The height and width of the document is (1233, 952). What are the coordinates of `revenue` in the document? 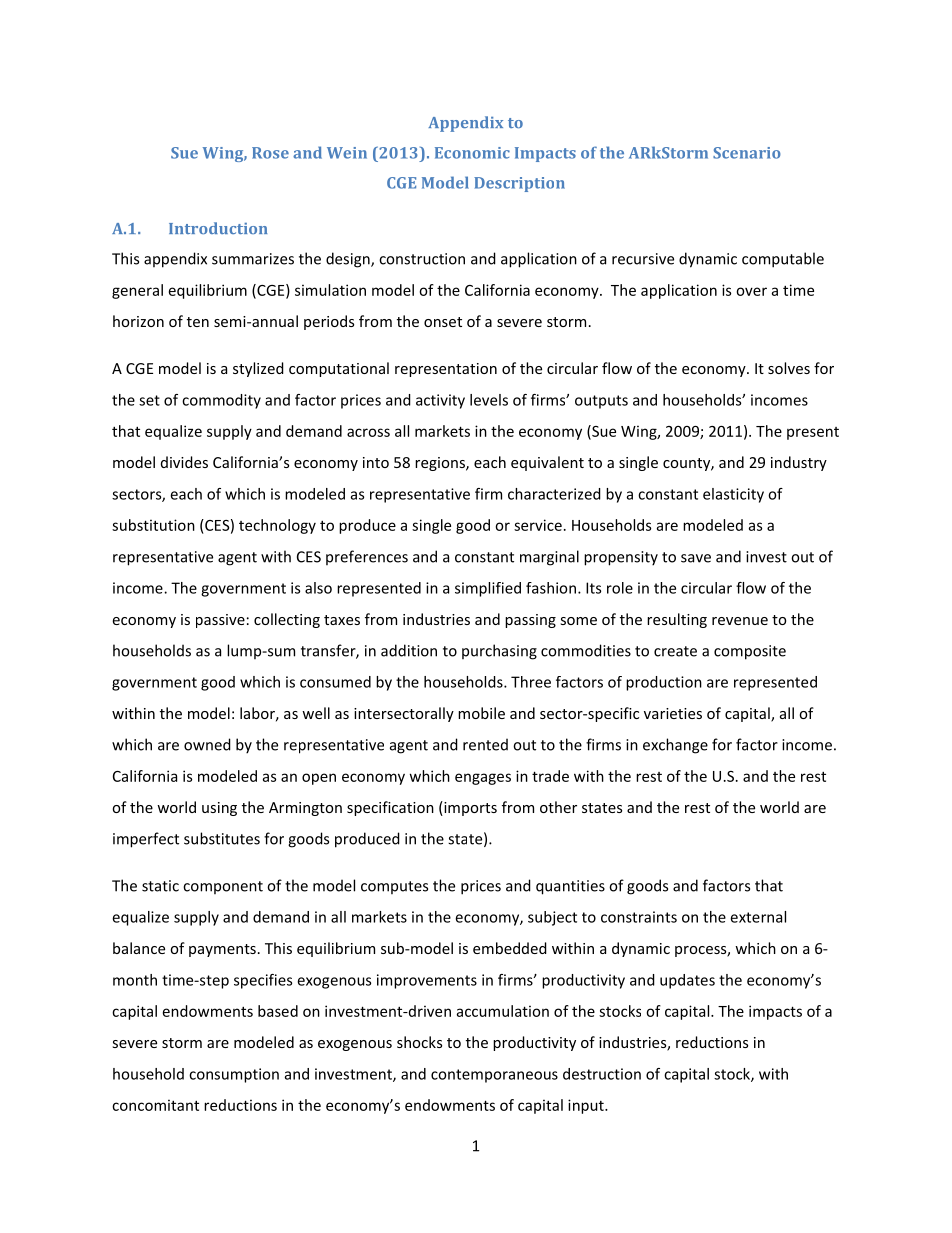 It's located at (740, 621).
